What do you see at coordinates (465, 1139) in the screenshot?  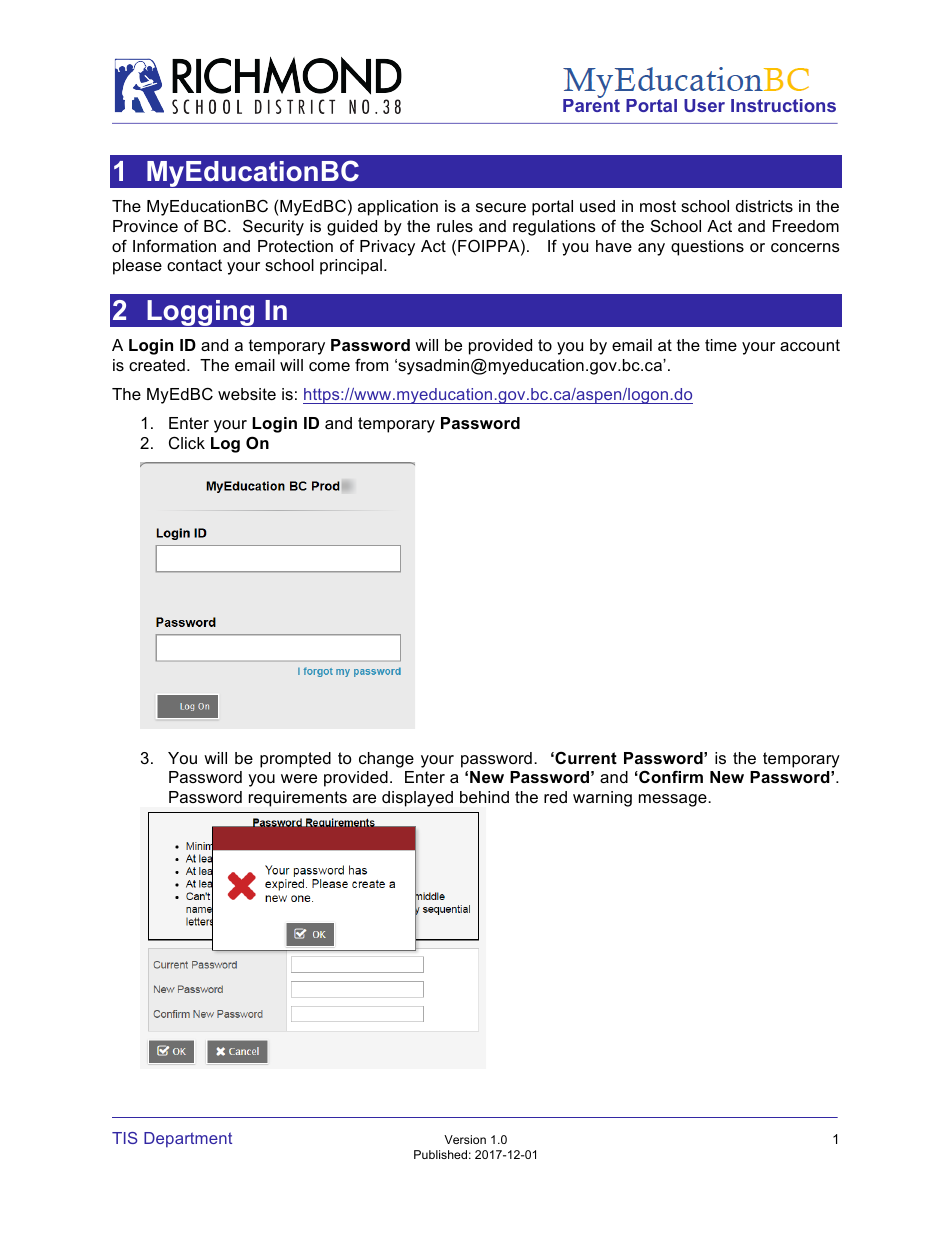 I see `Version` at bounding box center [465, 1139].
